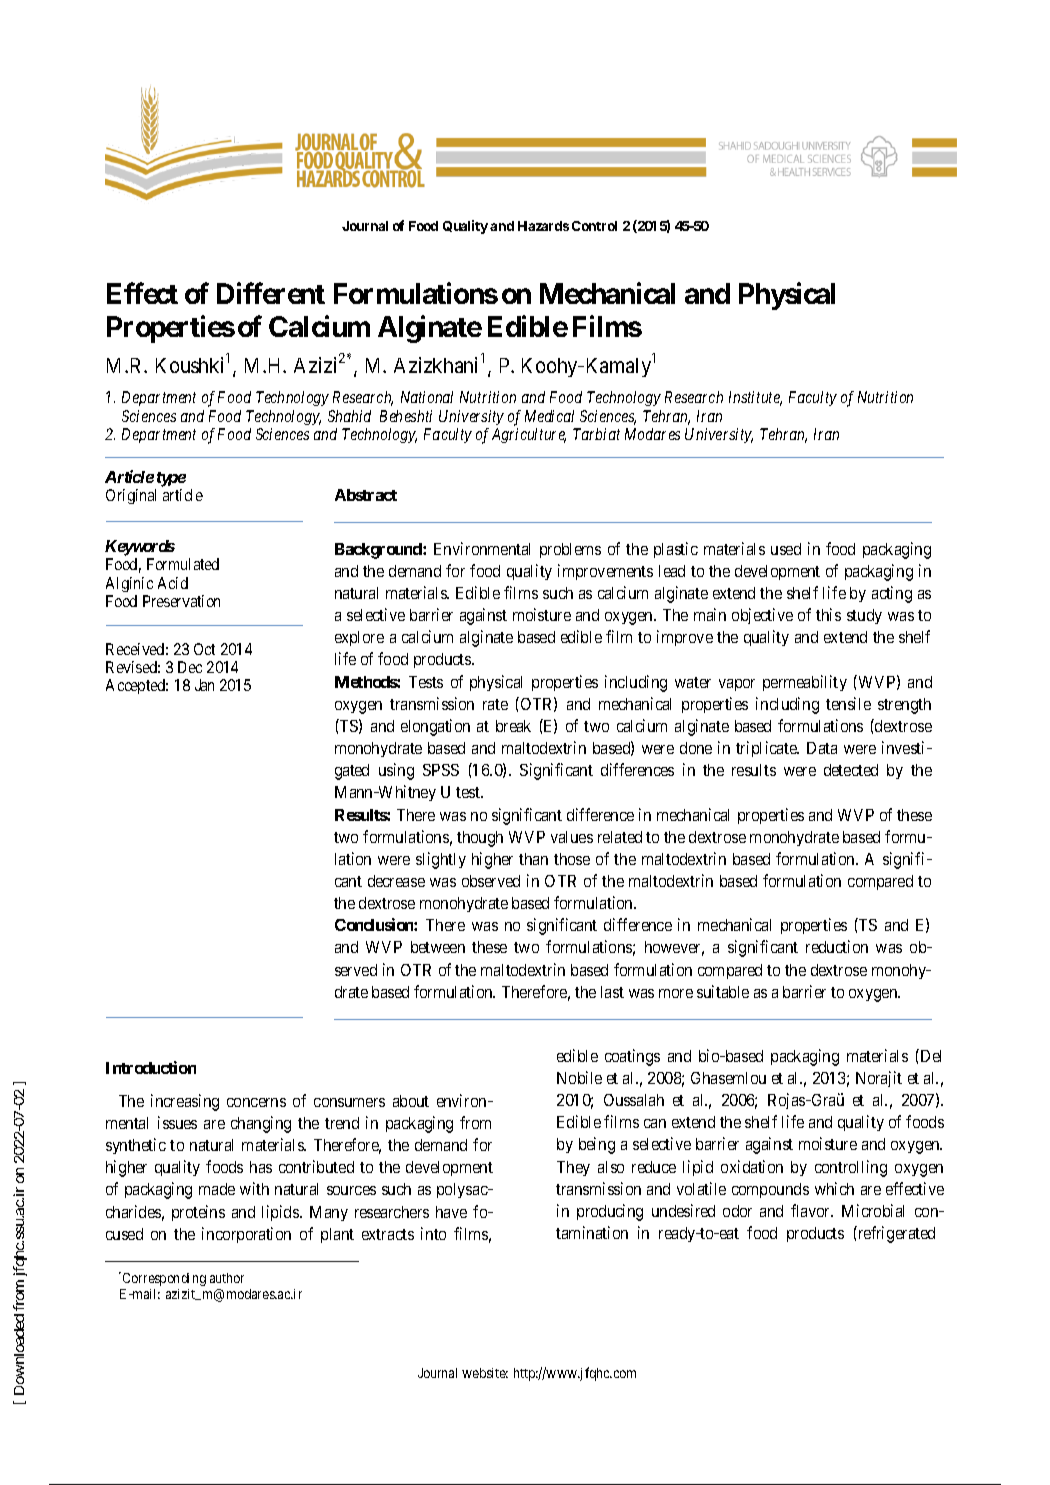  Describe the element at coordinates (837, 946) in the page. I see `reduction` at that location.
